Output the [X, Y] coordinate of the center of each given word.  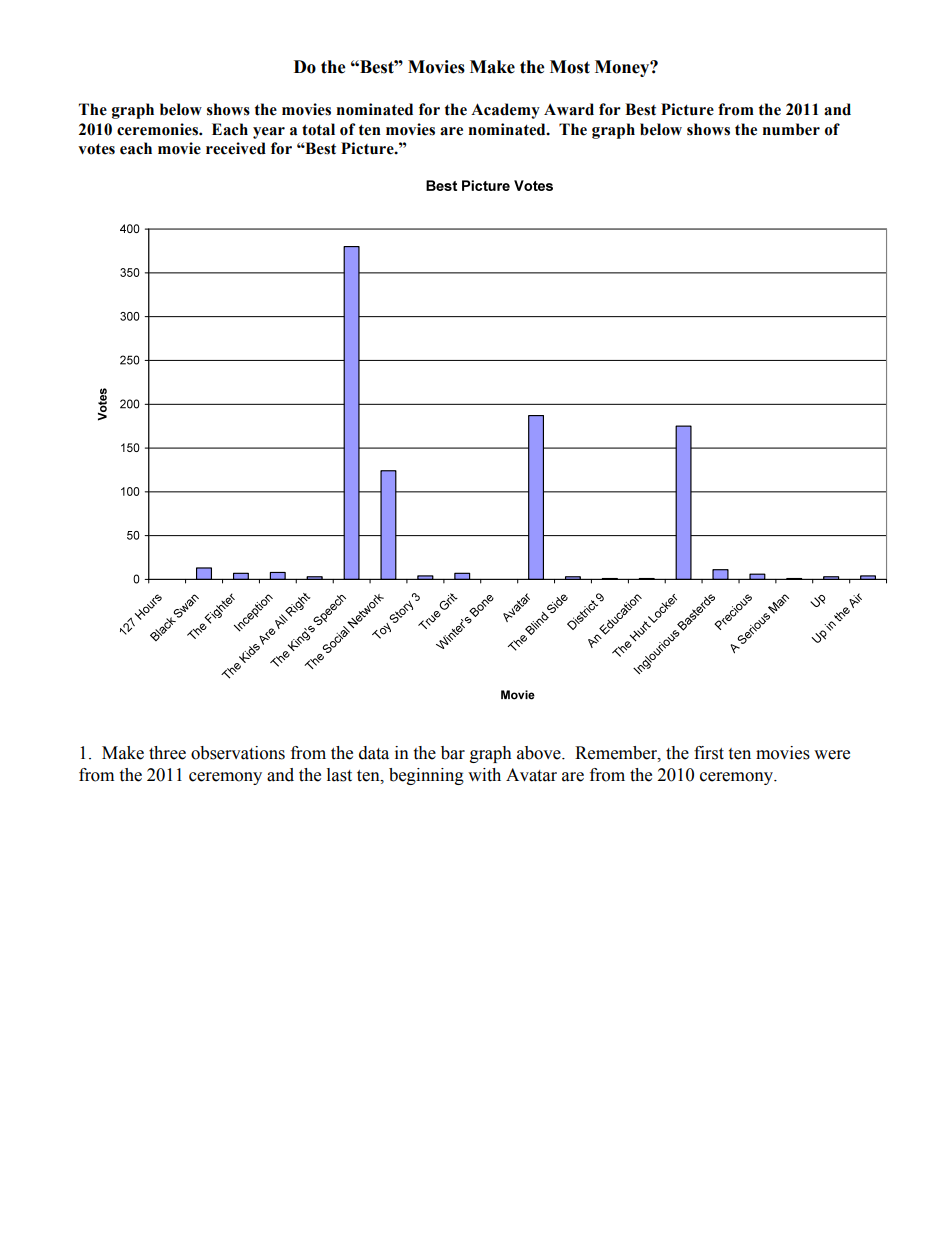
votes [96, 149]
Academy [505, 111]
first [709, 753]
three [167, 753]
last [339, 775]
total [318, 129]
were [832, 755]
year [269, 133]
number [791, 129]
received [236, 148]
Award [569, 109]
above [540, 753]
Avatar [531, 775]
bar [453, 753]
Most [570, 67]
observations [238, 753]
